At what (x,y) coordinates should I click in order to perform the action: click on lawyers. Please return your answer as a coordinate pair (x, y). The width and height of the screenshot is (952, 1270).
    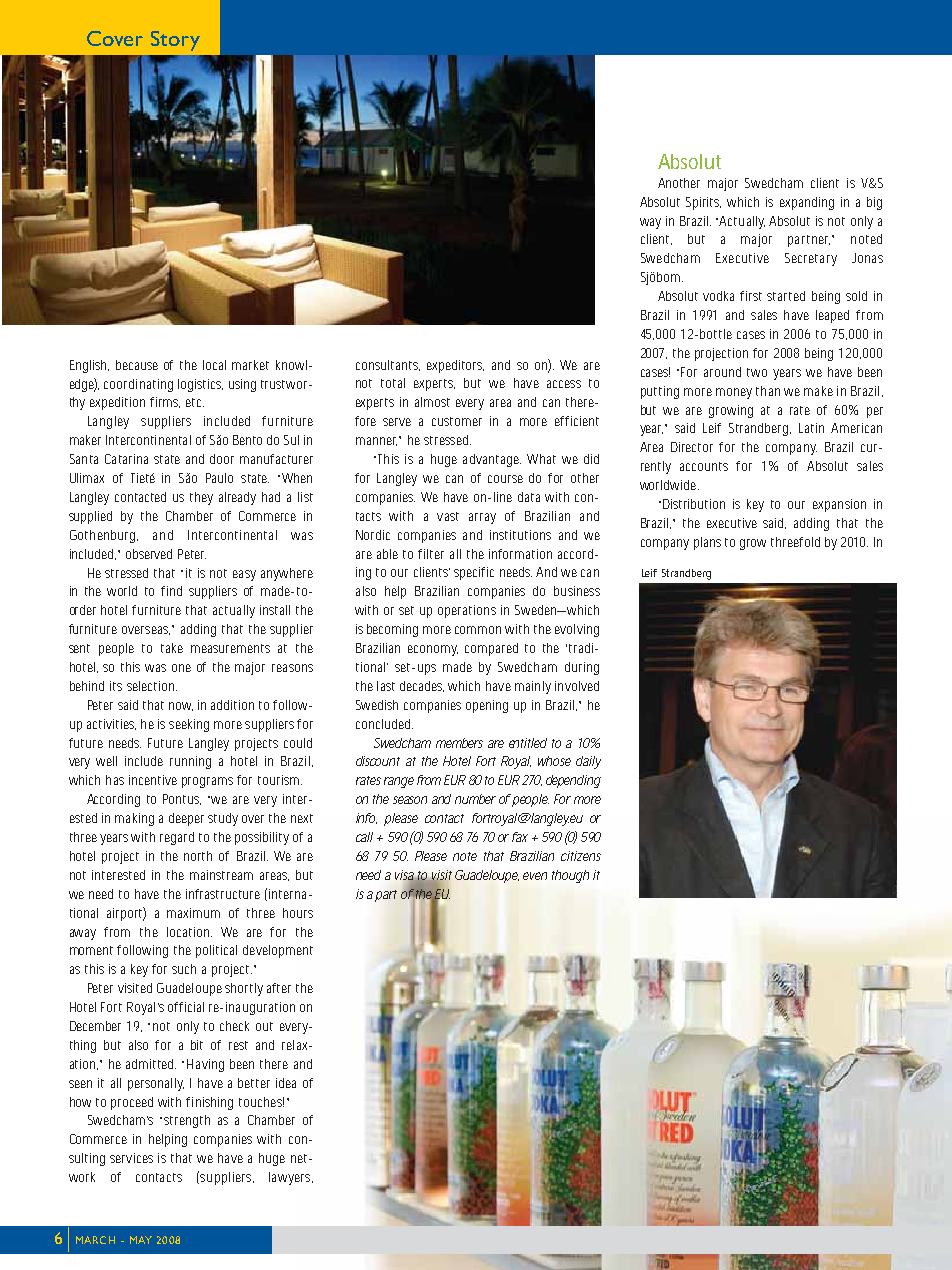
    Looking at the image, I should click on (291, 1178).
